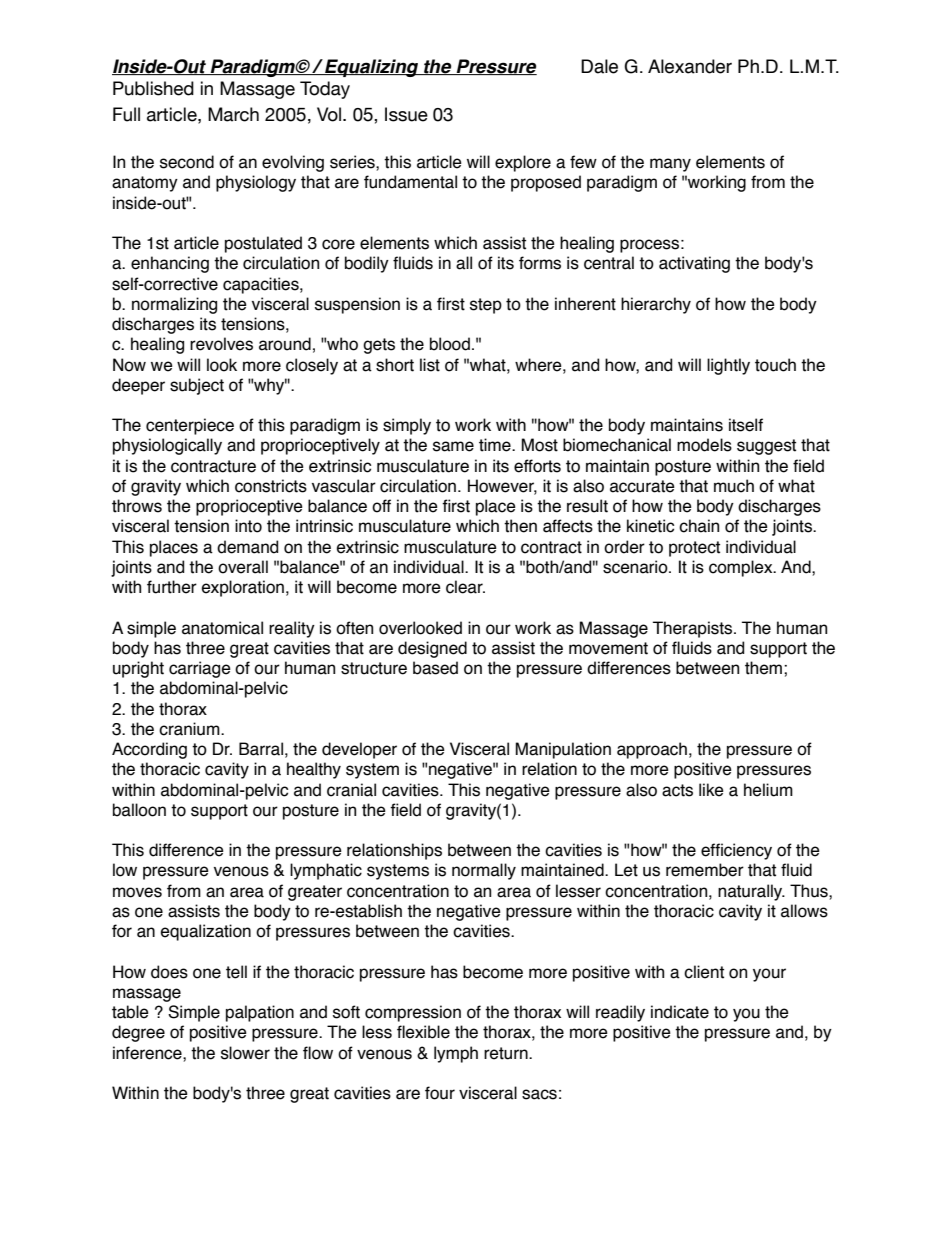  Describe the element at coordinates (690, 66) in the page. I see `Alexander` at that location.
